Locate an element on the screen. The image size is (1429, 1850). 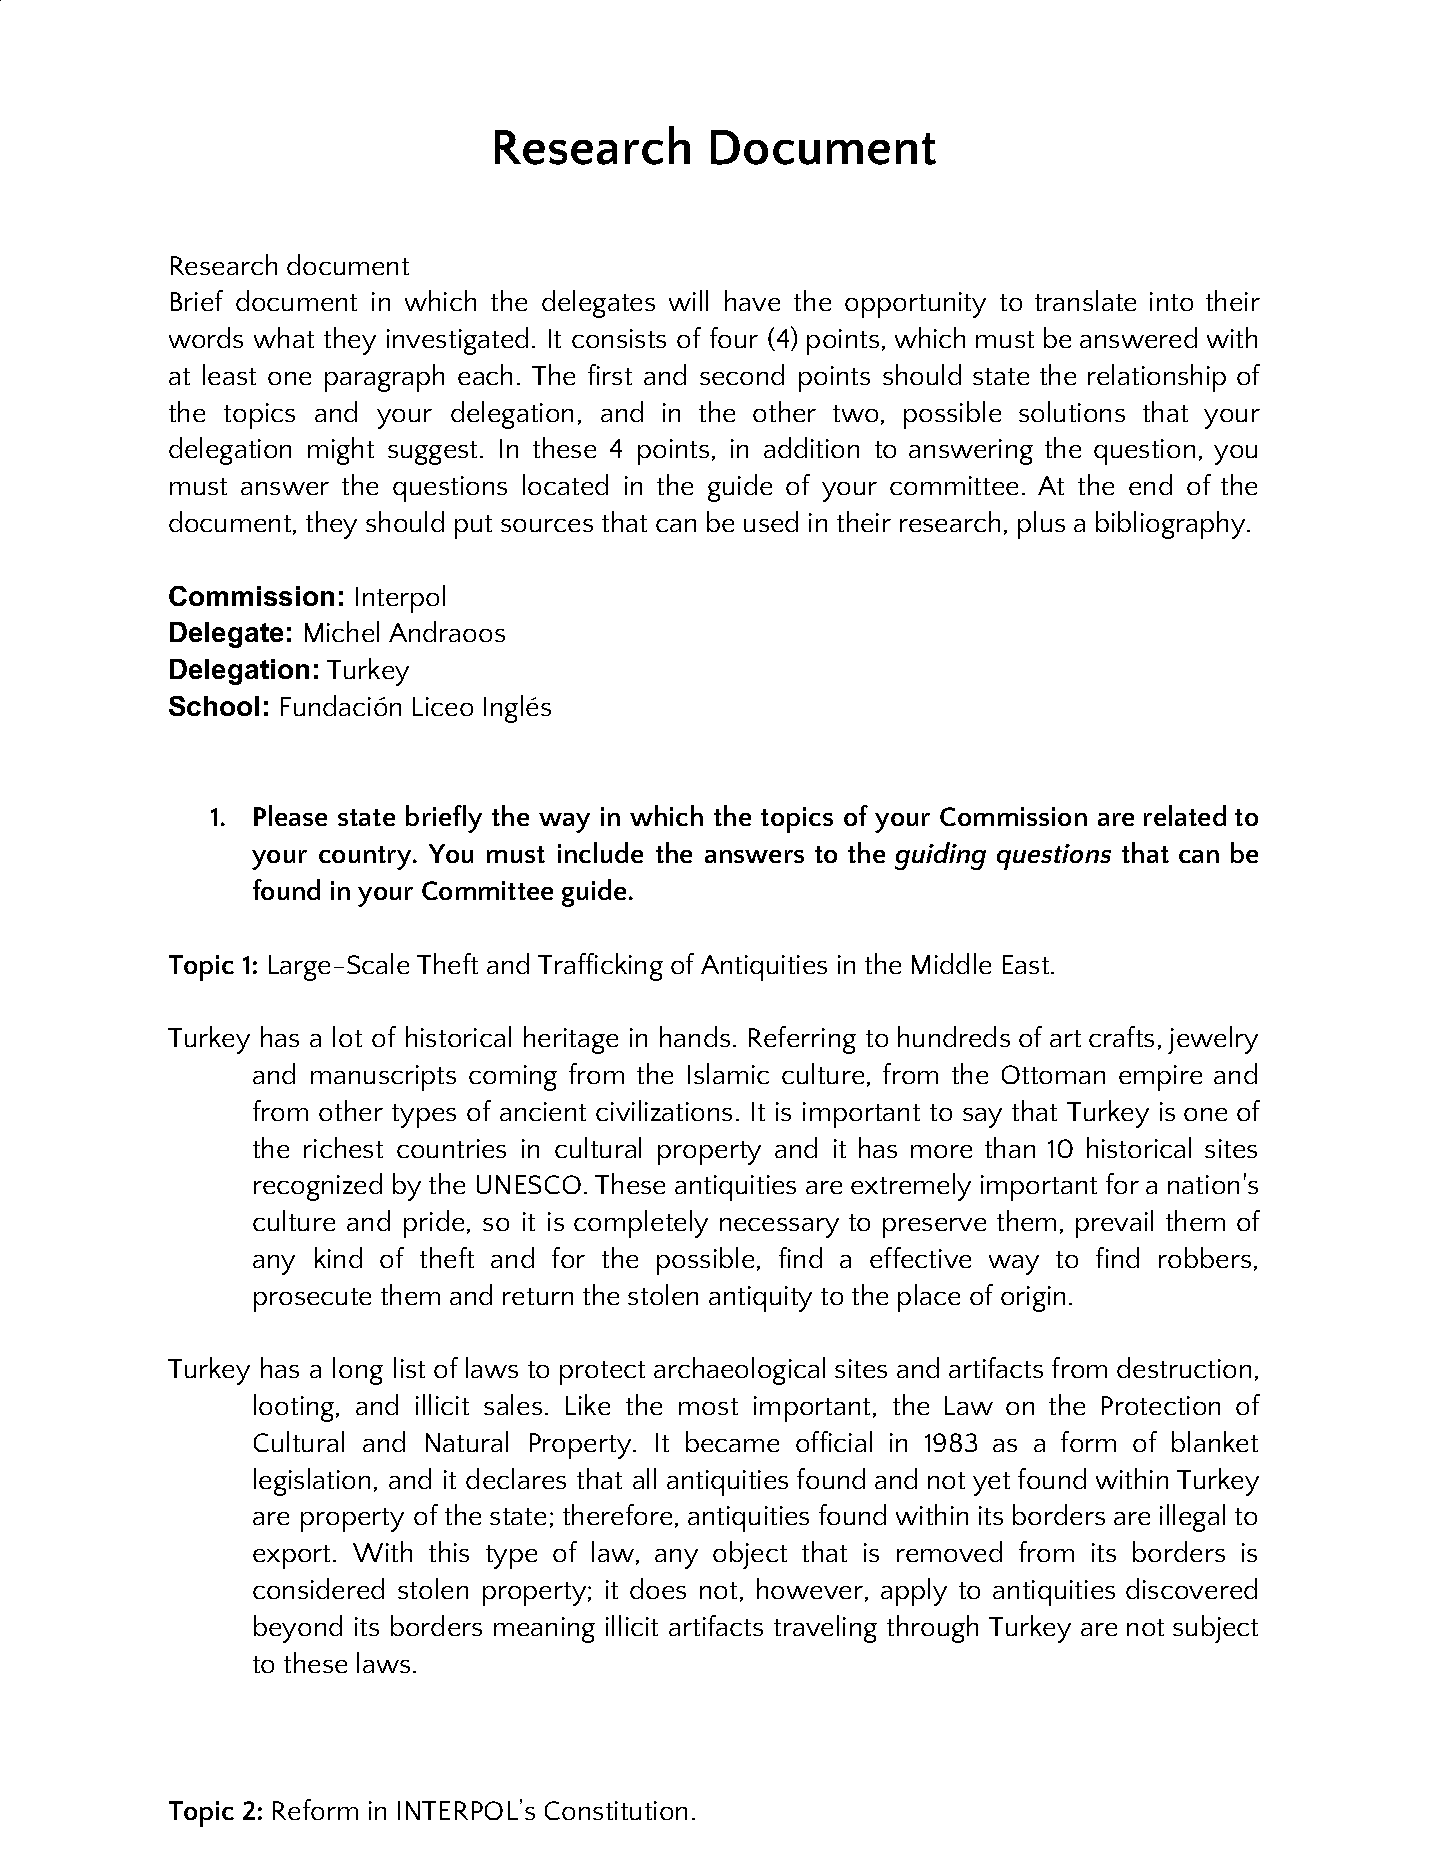
related is located at coordinates (1185, 815).
